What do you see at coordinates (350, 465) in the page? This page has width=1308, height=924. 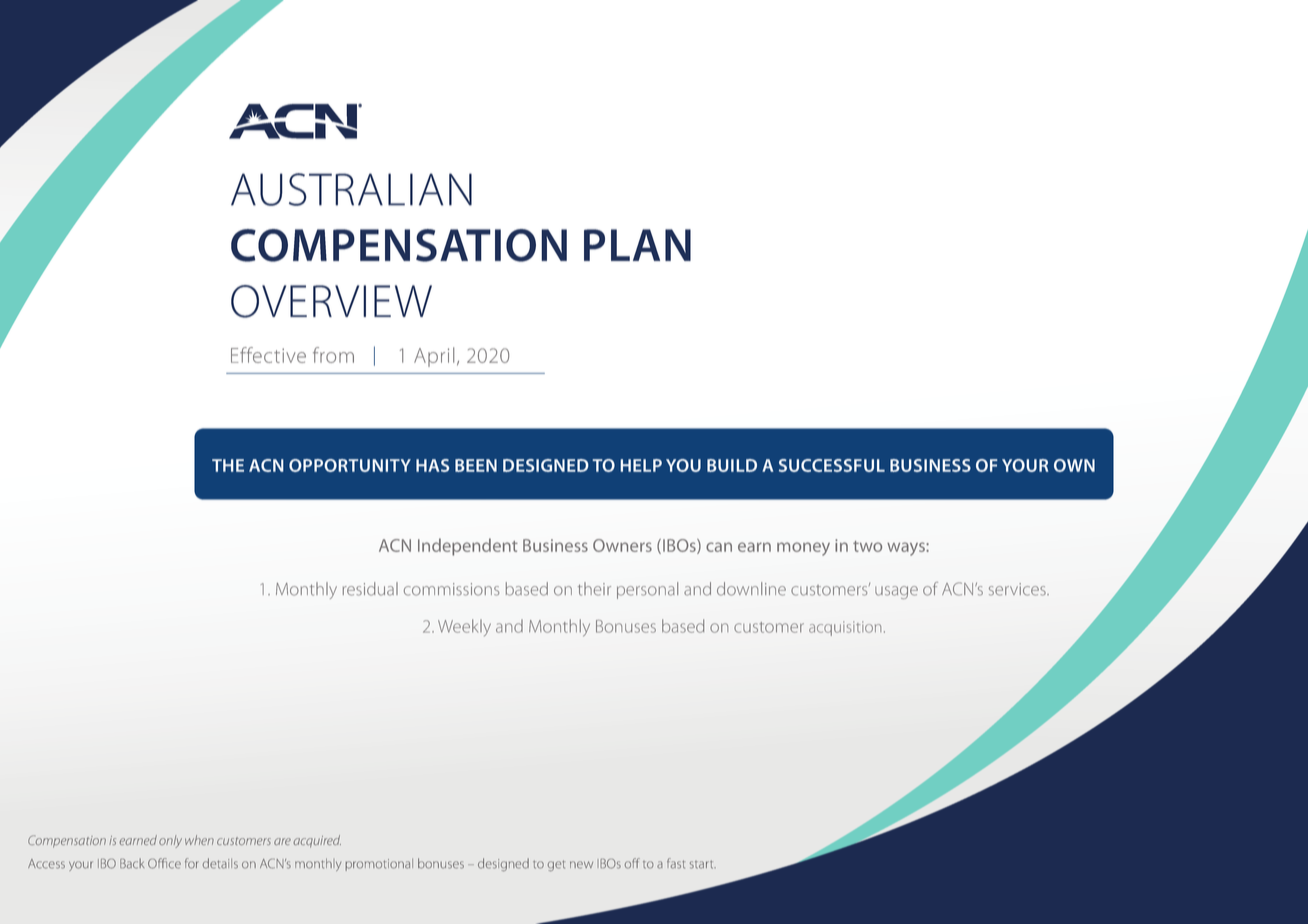 I see `OPPORTUNITY` at bounding box center [350, 465].
